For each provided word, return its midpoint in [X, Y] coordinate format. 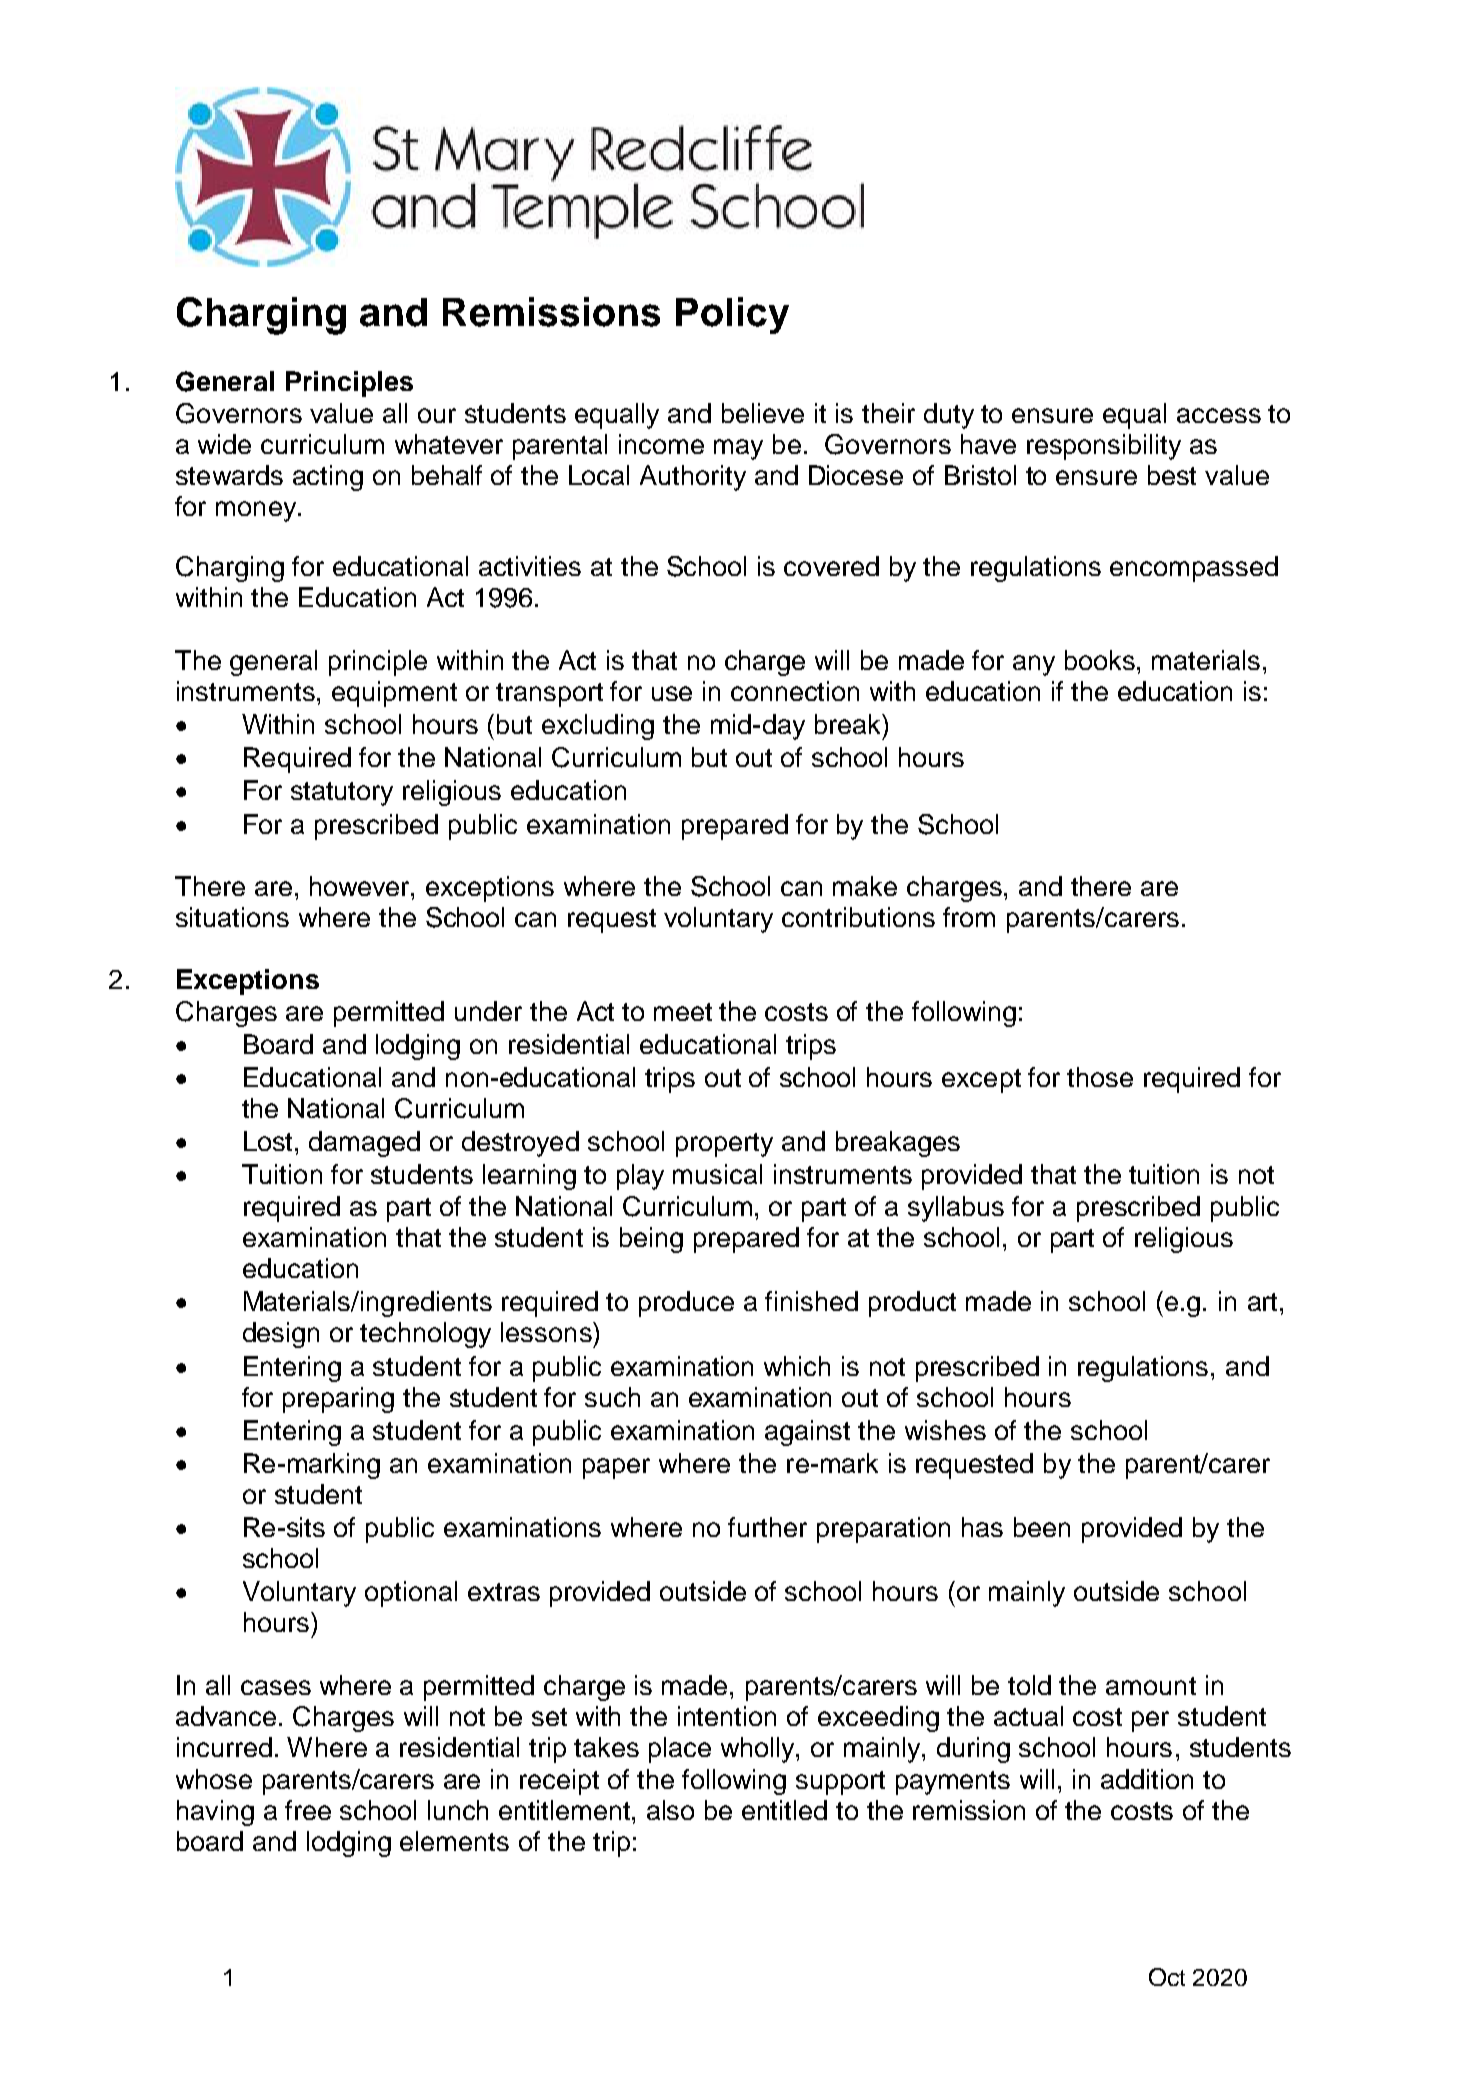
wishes [945, 1430]
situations [232, 917]
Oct [1167, 1977]
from [969, 917]
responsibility [1104, 447]
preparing [338, 1400]
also [670, 1810]
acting [328, 478]
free [308, 1810]
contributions [858, 917]
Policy [732, 315]
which [797, 1366]
